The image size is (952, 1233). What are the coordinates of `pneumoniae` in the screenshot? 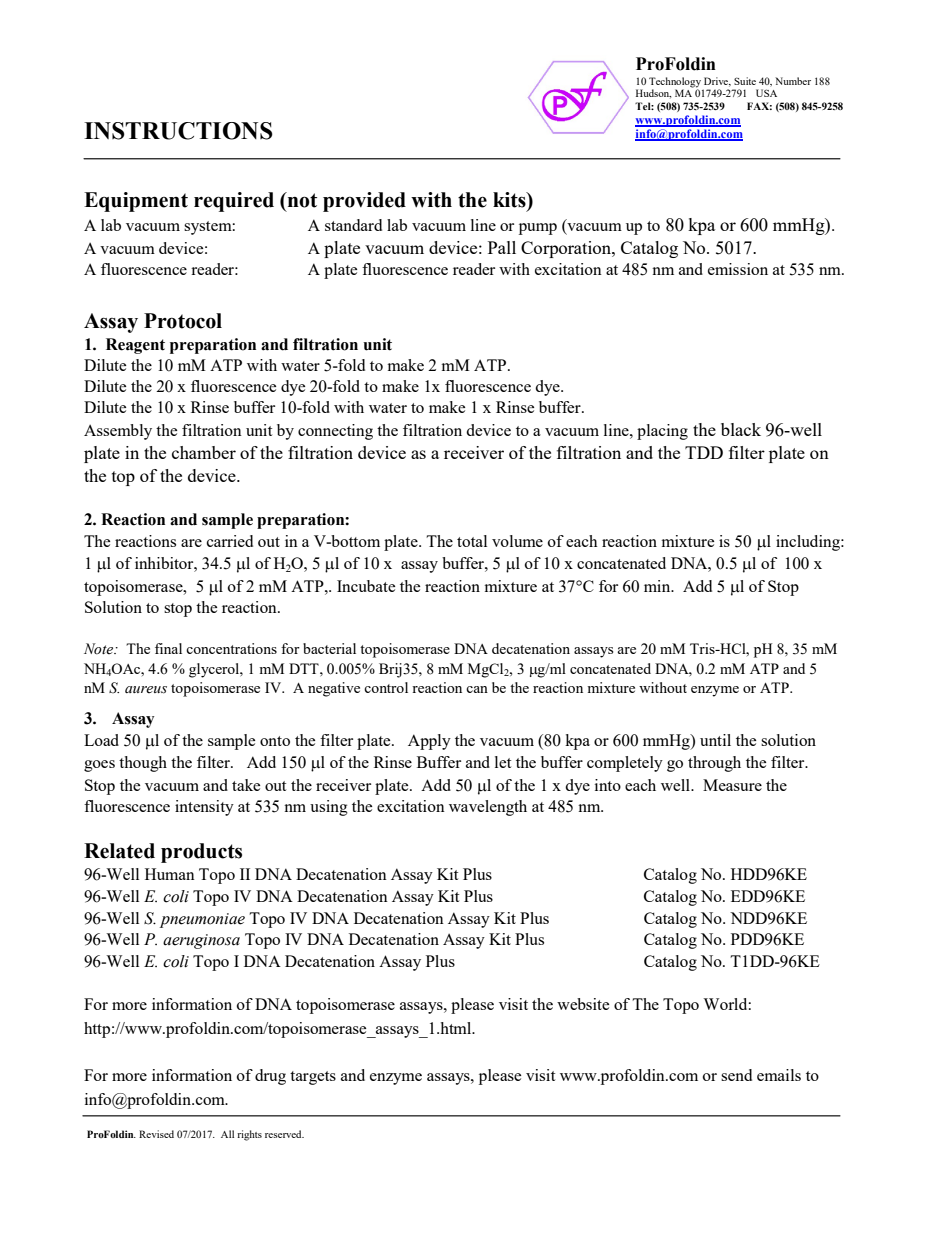 It's located at (202, 920).
